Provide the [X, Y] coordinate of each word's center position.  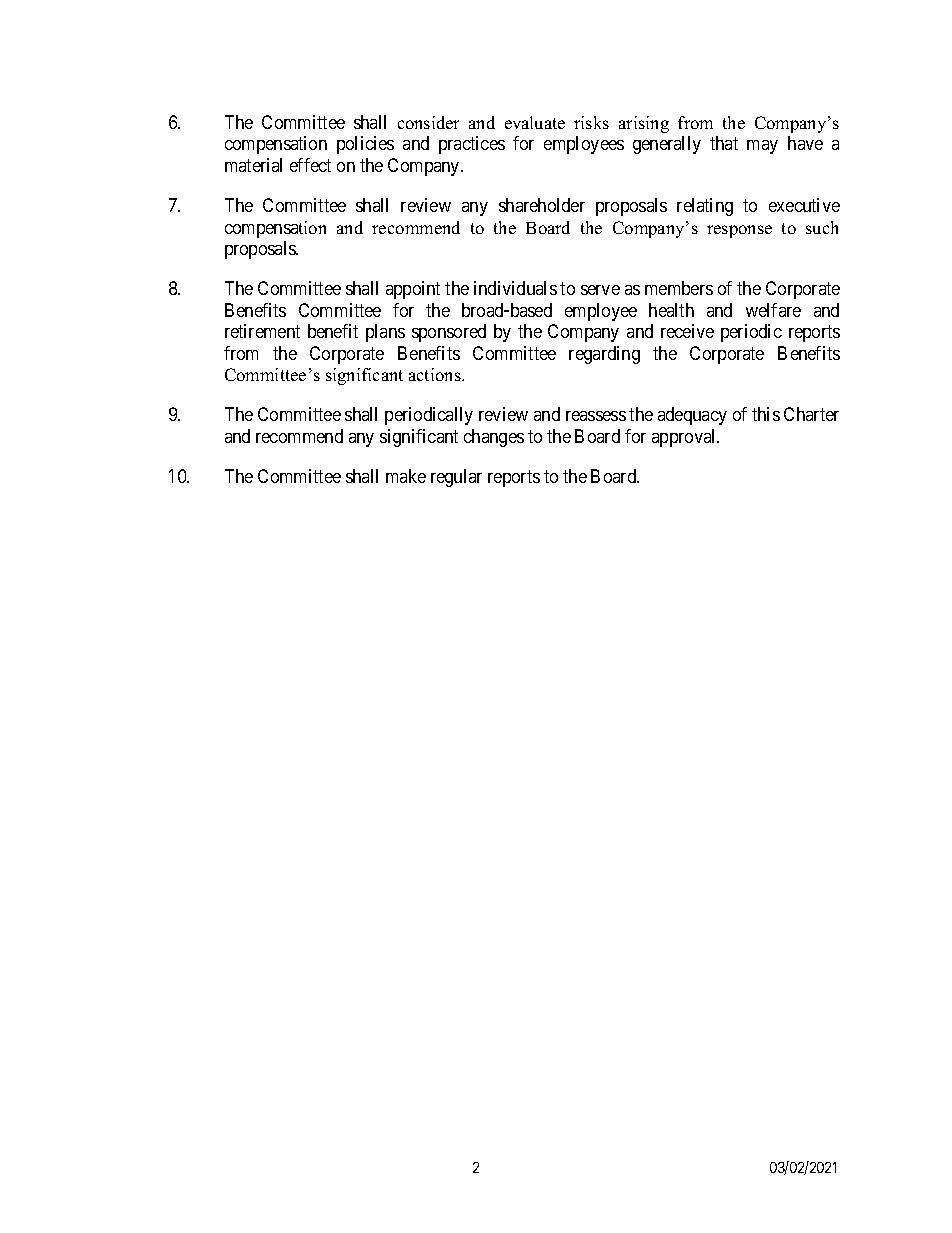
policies [365, 145]
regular [456, 478]
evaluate [535, 122]
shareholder [542, 205]
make [406, 476]
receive [687, 331]
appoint [413, 290]
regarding [604, 355]
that [724, 143]
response [739, 231]
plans [385, 333]
